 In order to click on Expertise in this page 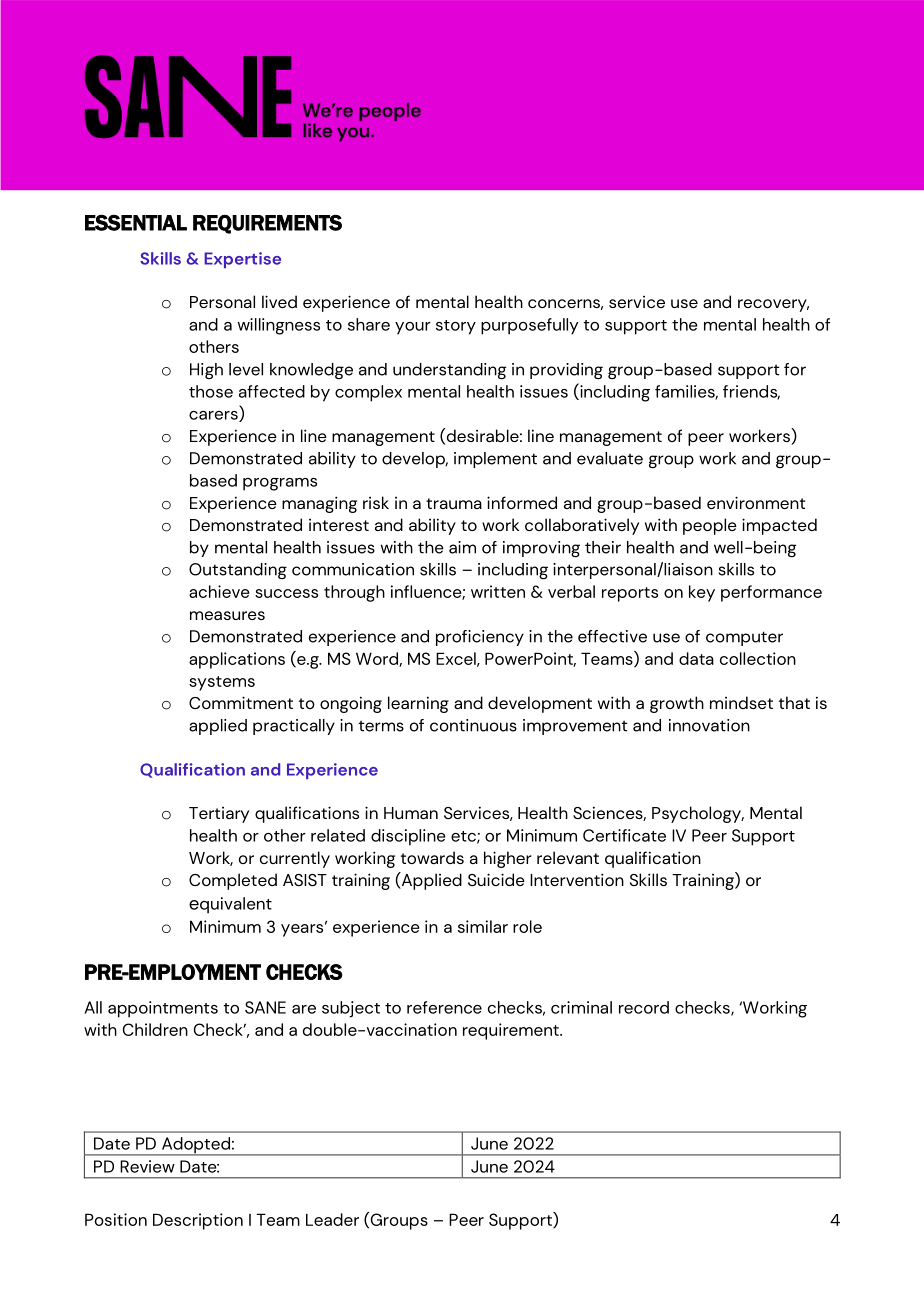, I will do `click(242, 260)`.
